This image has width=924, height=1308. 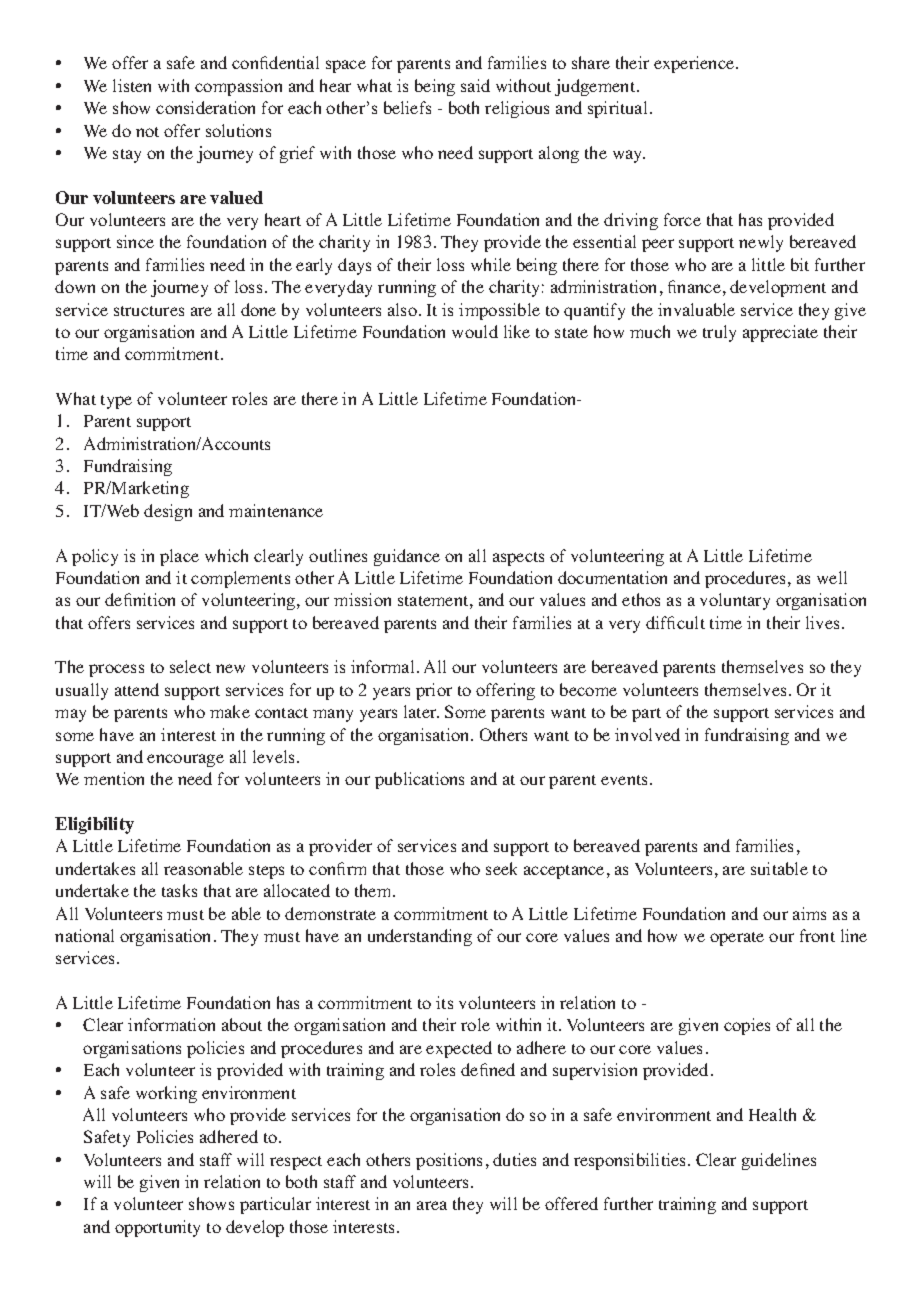 I want to click on type, so click(x=116, y=402).
